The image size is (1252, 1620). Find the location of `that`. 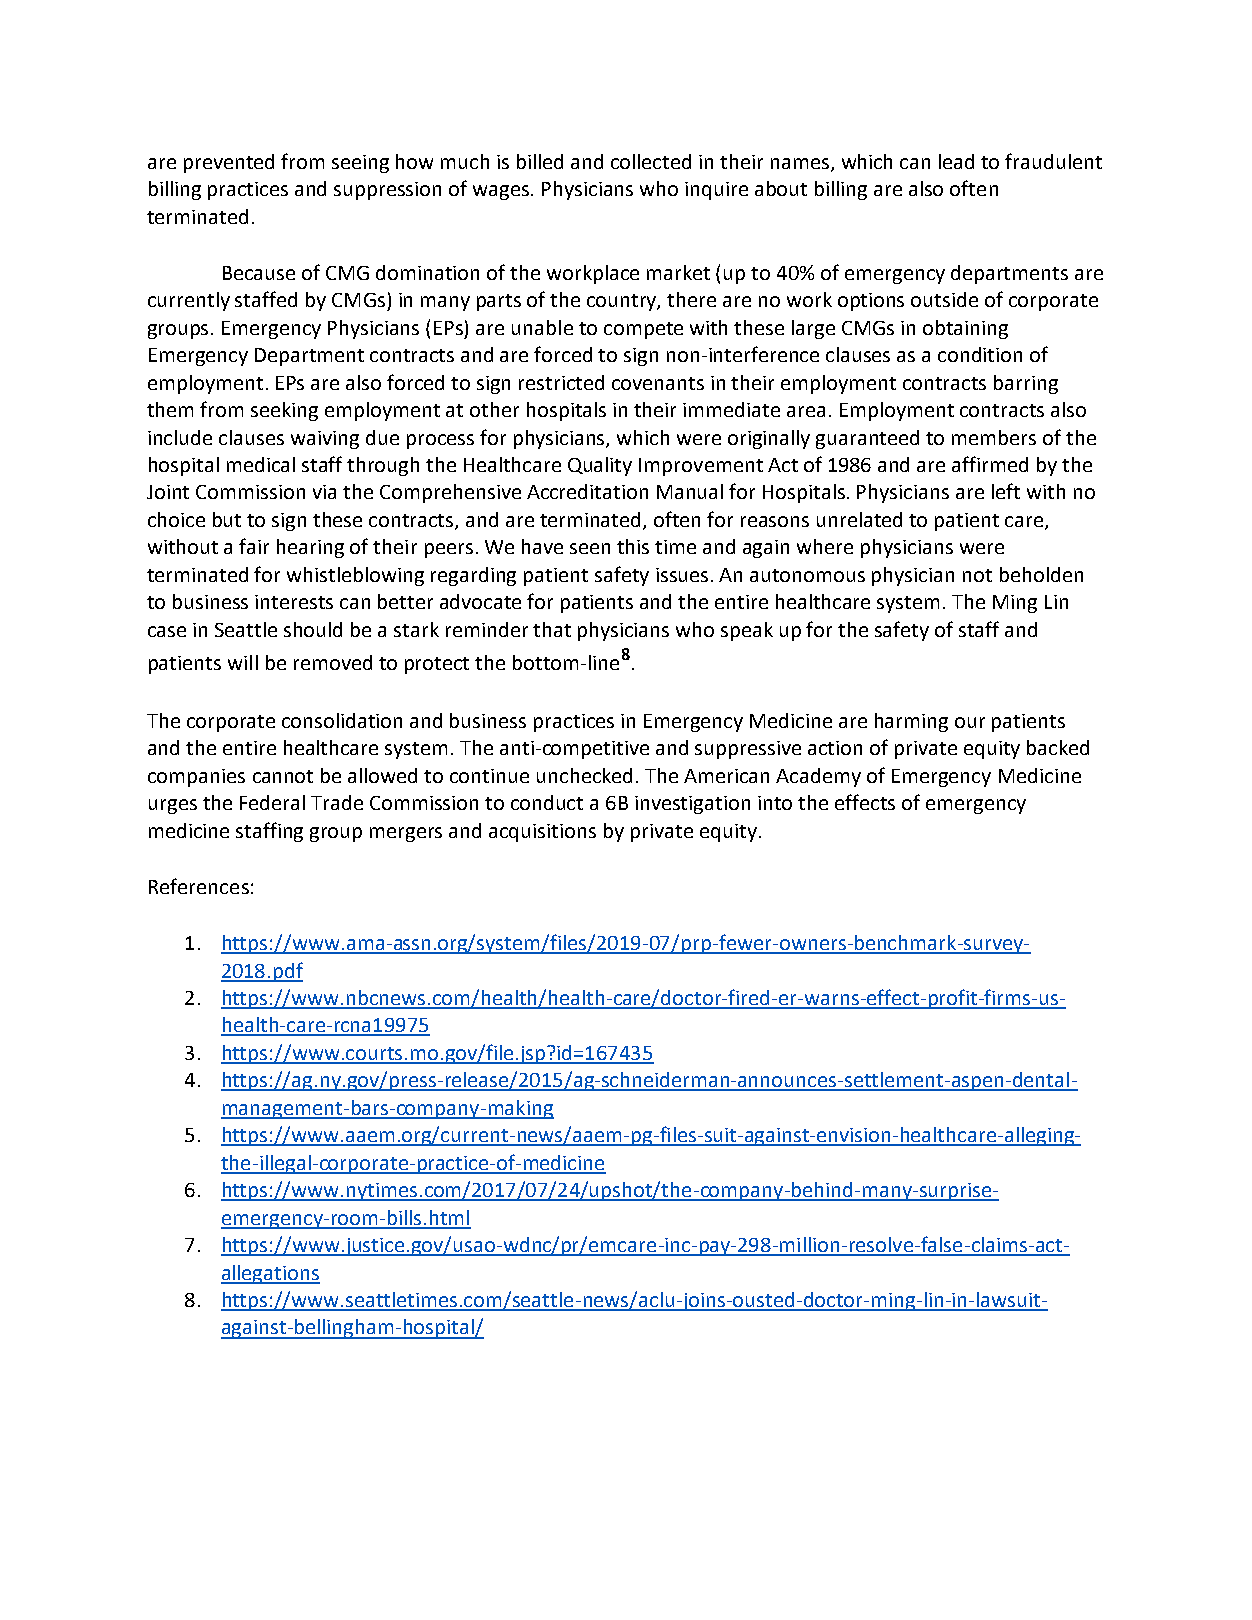

that is located at coordinates (552, 629).
